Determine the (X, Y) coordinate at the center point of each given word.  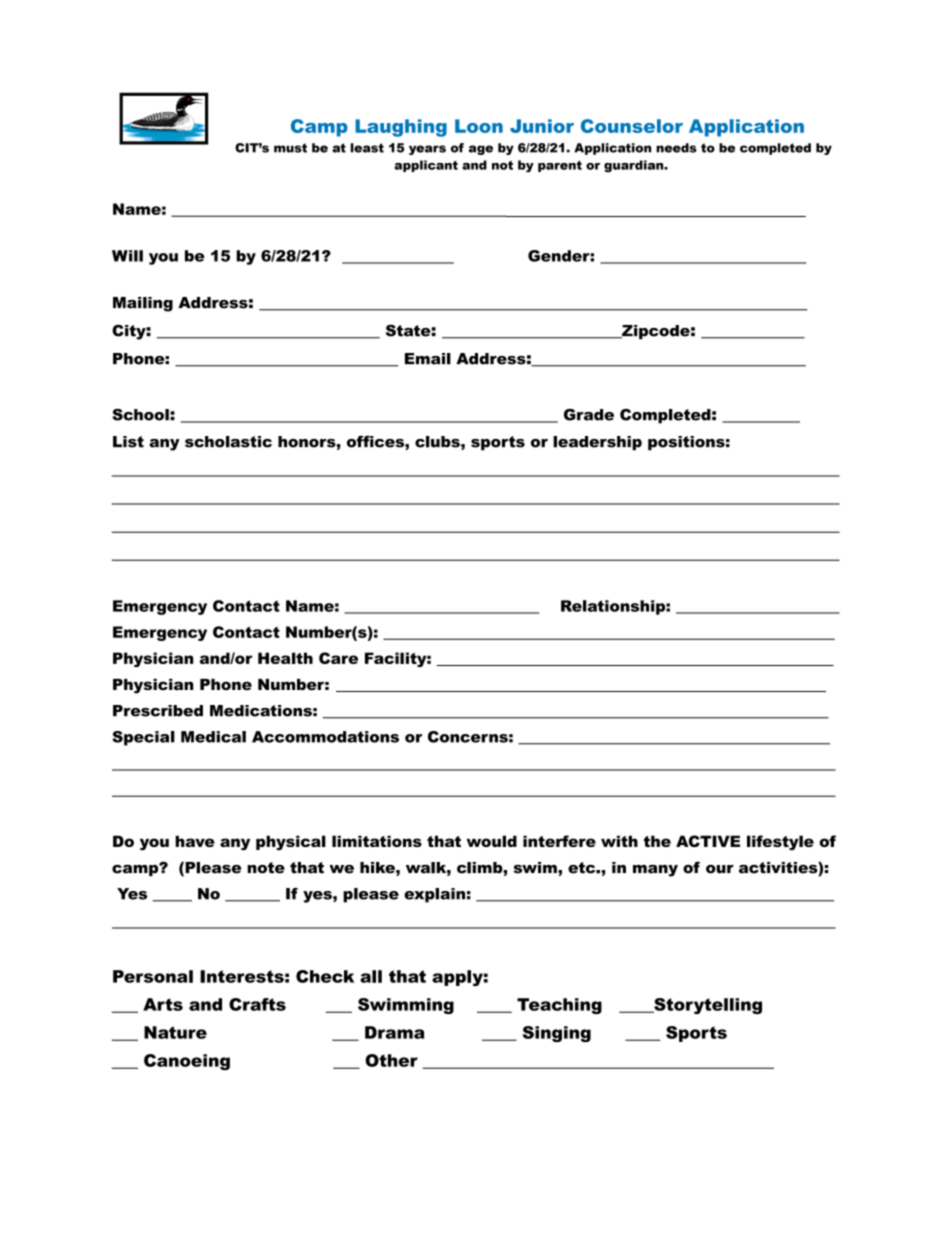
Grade (589, 415)
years (427, 150)
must (290, 148)
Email (428, 359)
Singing (557, 1034)
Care (338, 658)
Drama (395, 1032)
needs (676, 148)
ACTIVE (708, 841)
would (492, 841)
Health (285, 658)
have (195, 841)
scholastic (228, 442)
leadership (597, 443)
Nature (175, 1032)
